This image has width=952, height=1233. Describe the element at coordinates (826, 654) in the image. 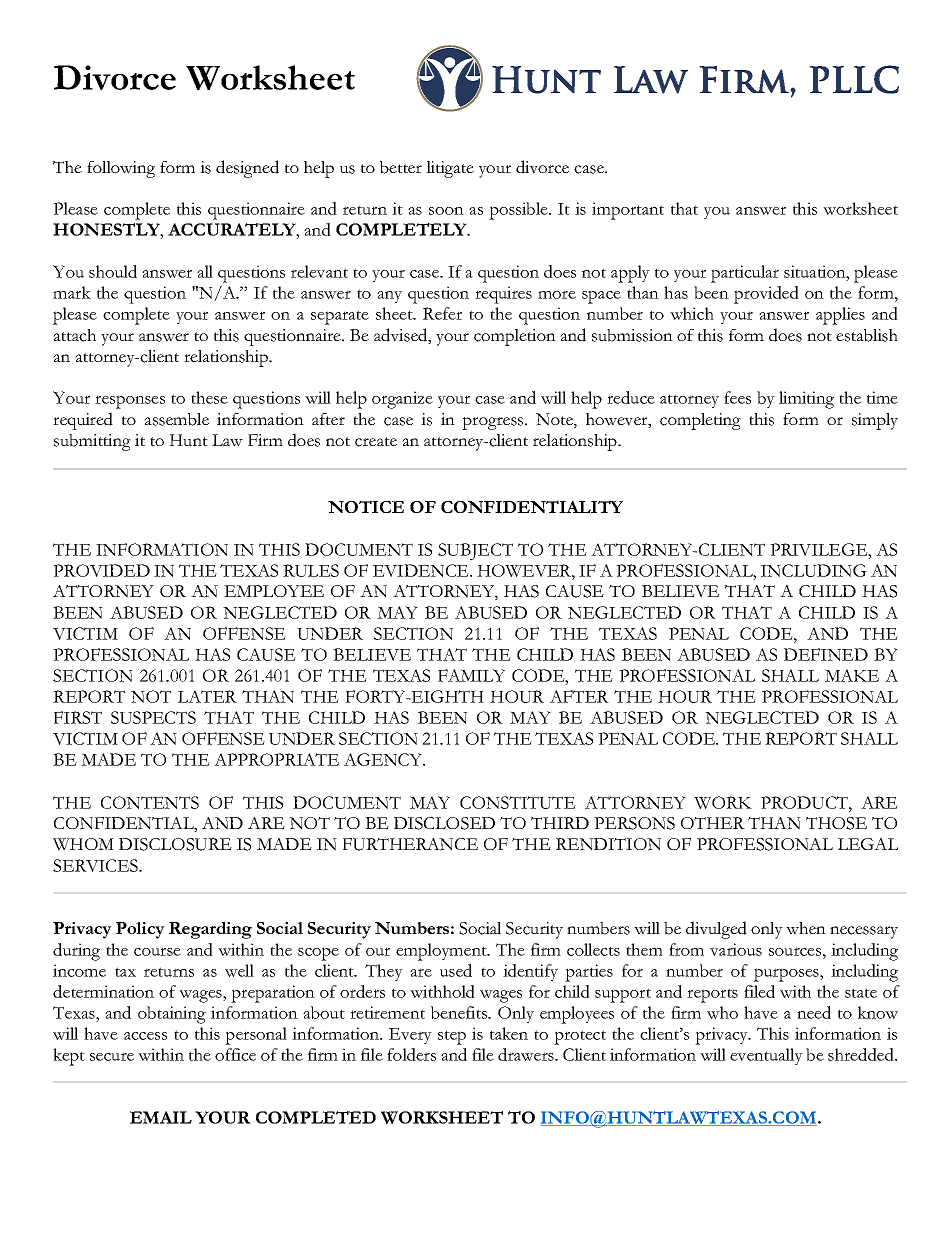

I see `DEFINED` at that location.
